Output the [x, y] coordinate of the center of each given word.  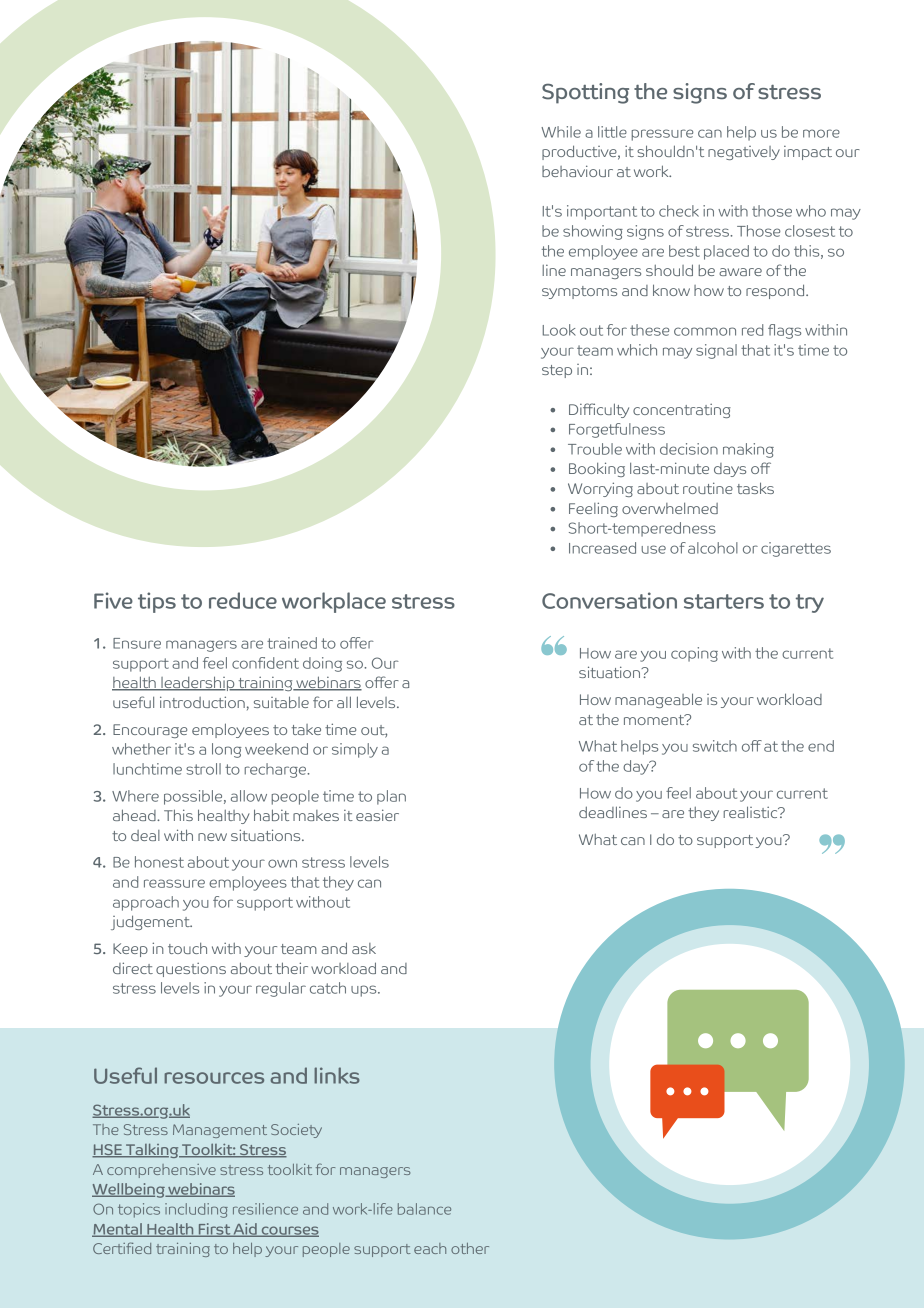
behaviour [577, 171]
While [561, 132]
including [196, 1210]
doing [322, 664]
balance [424, 1209]
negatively [744, 153]
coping [694, 654]
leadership [198, 683]
